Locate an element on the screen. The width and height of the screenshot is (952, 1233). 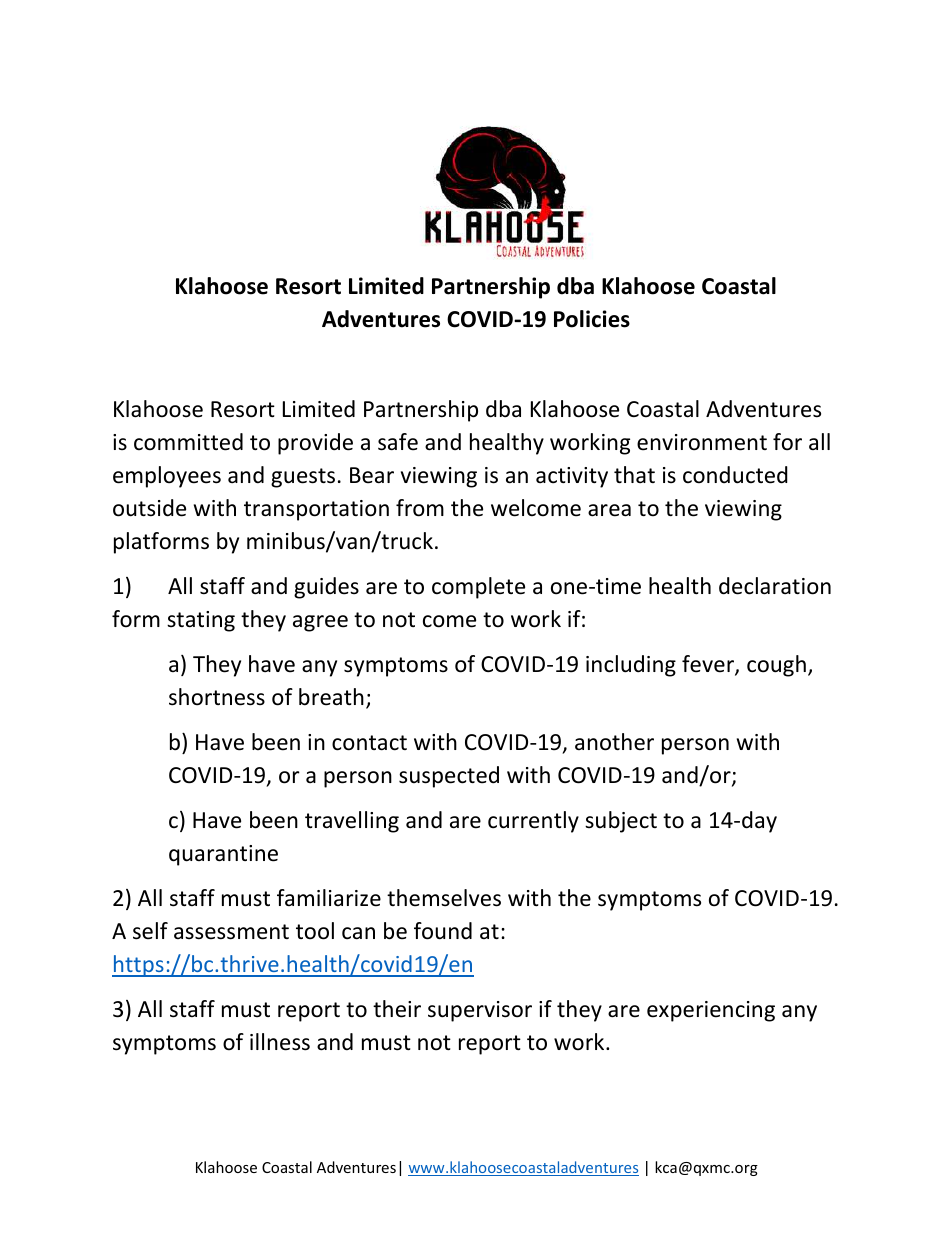
conducted is located at coordinates (735, 475).
